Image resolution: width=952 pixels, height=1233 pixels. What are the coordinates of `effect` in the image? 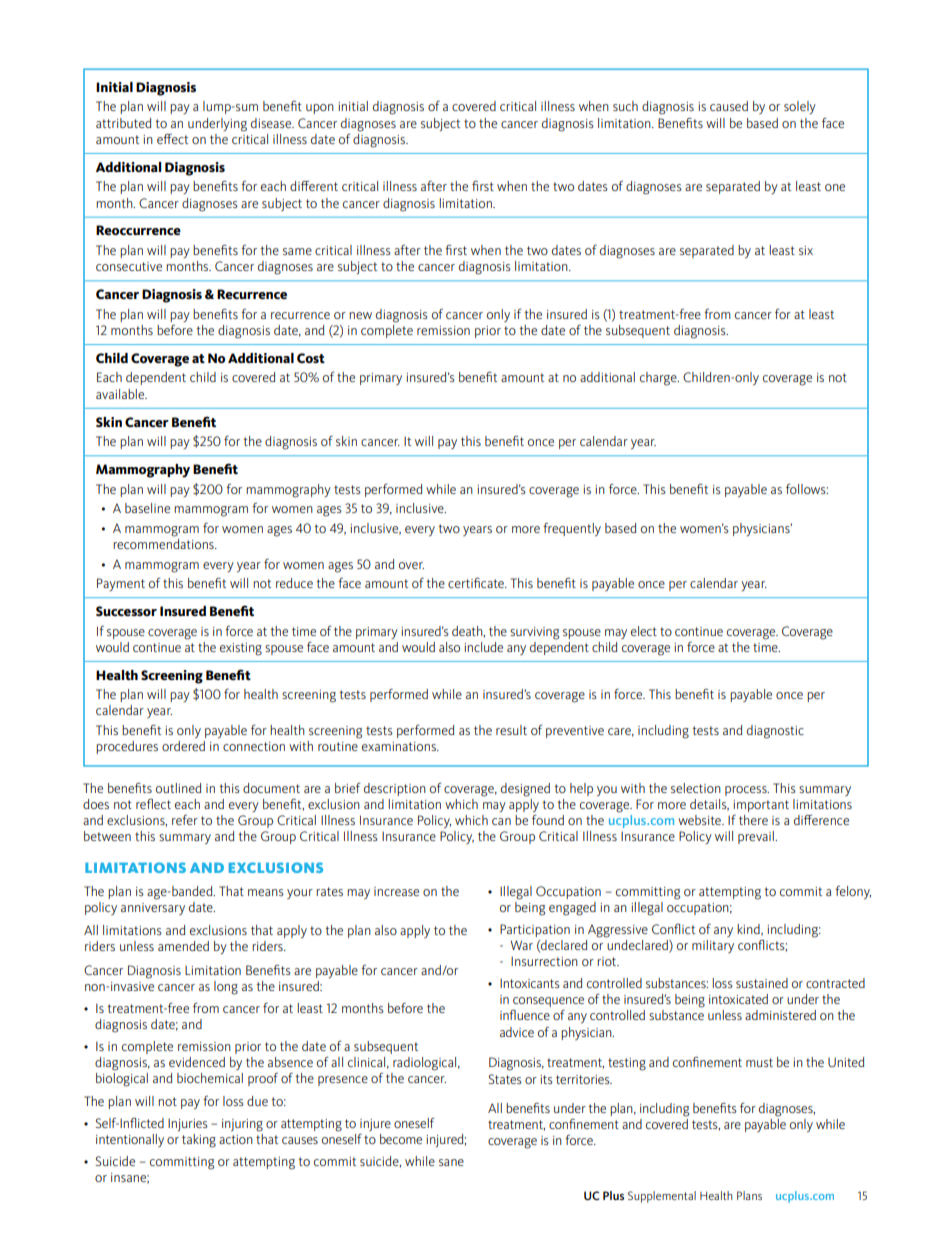 It's located at (172, 139).
